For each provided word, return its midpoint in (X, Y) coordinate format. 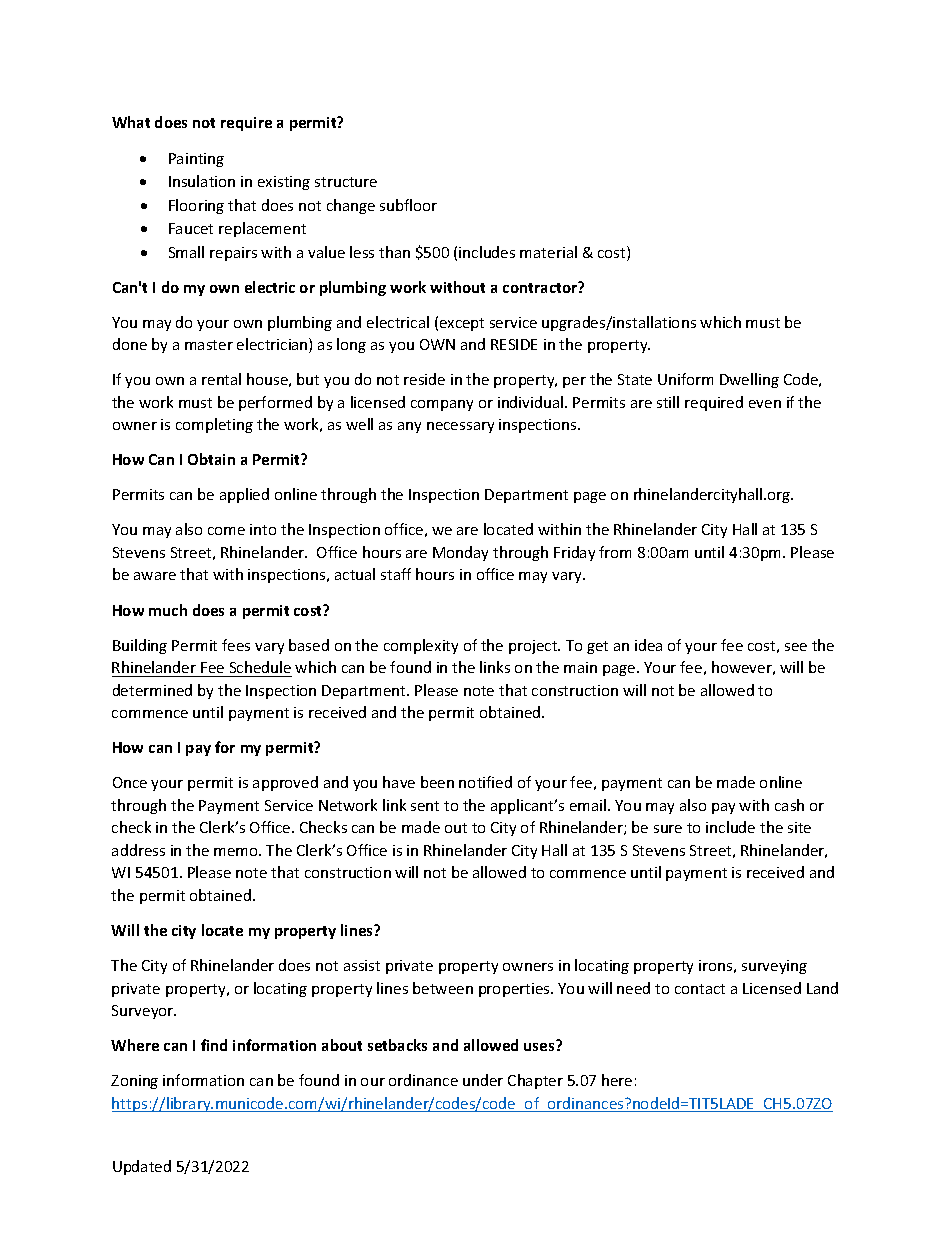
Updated (142, 1167)
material (548, 252)
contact (700, 989)
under (483, 1080)
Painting (196, 160)
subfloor (408, 205)
